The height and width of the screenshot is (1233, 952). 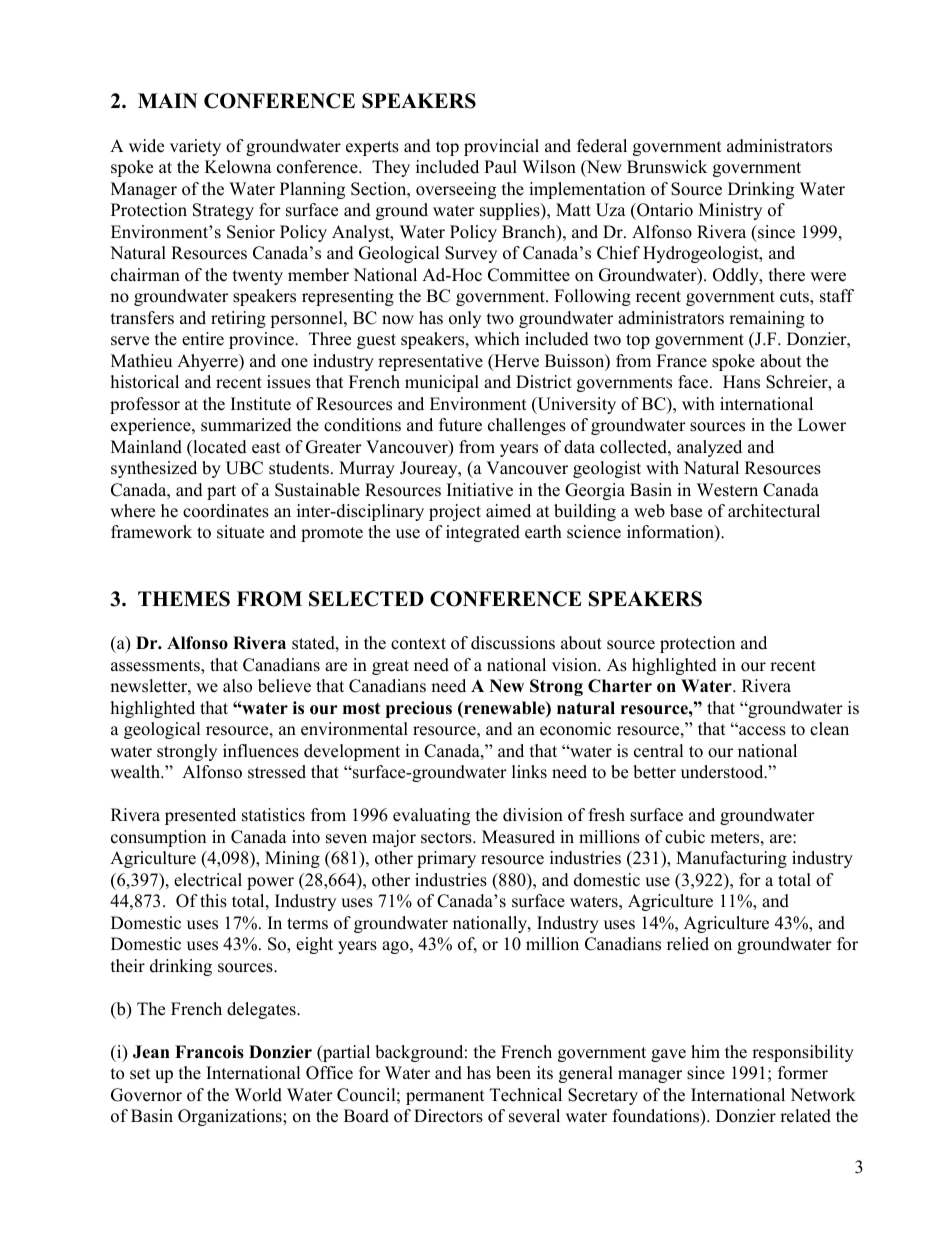 I want to click on Kelowna, so click(x=238, y=167).
